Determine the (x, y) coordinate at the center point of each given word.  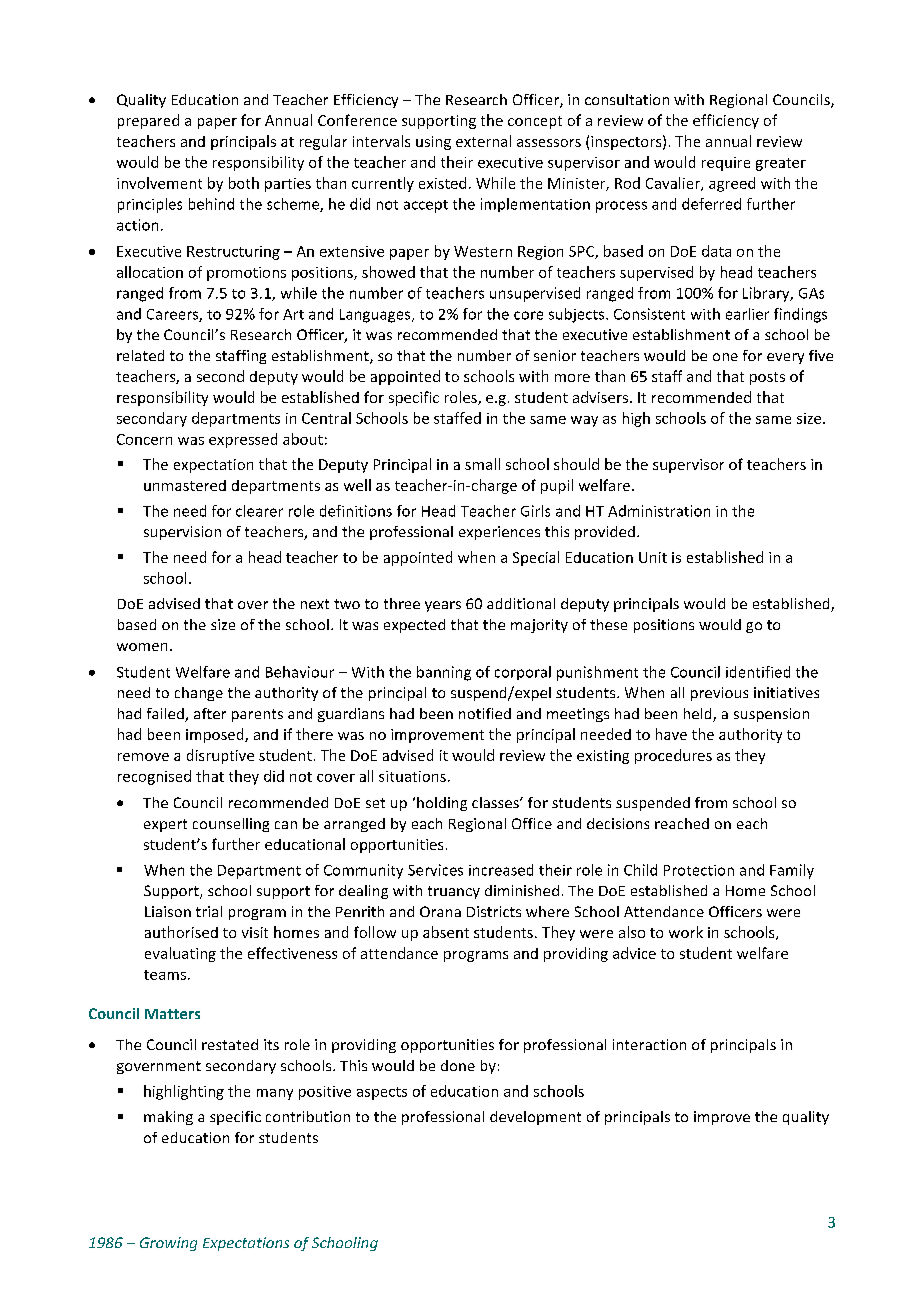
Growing (168, 1244)
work (686, 932)
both (244, 183)
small (482, 464)
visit (255, 932)
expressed (243, 440)
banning (444, 673)
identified (758, 672)
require (726, 164)
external (483, 141)
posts (767, 378)
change (199, 694)
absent (446, 932)
